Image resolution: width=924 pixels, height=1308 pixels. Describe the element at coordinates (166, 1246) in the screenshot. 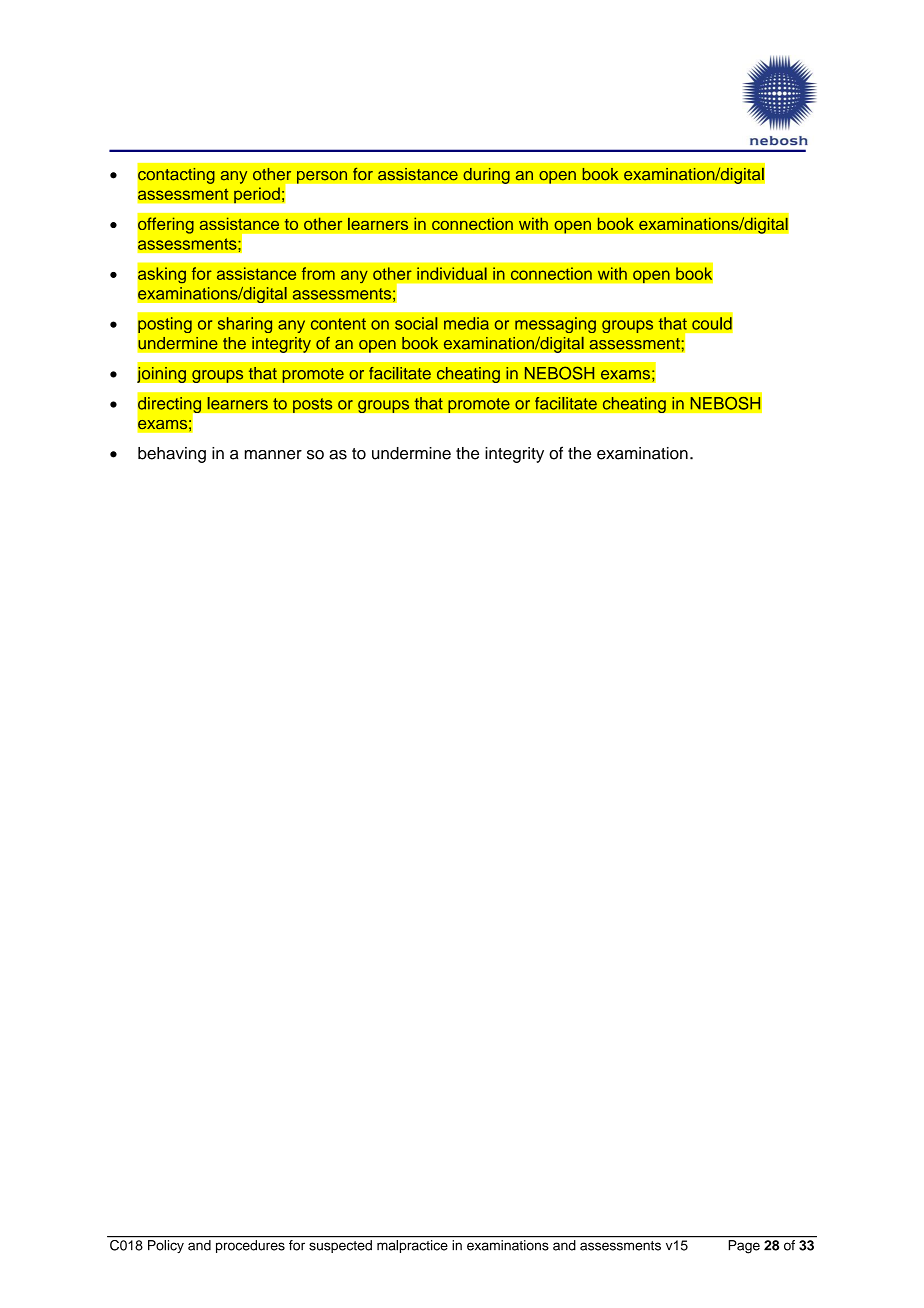

I see `Policy` at that location.
